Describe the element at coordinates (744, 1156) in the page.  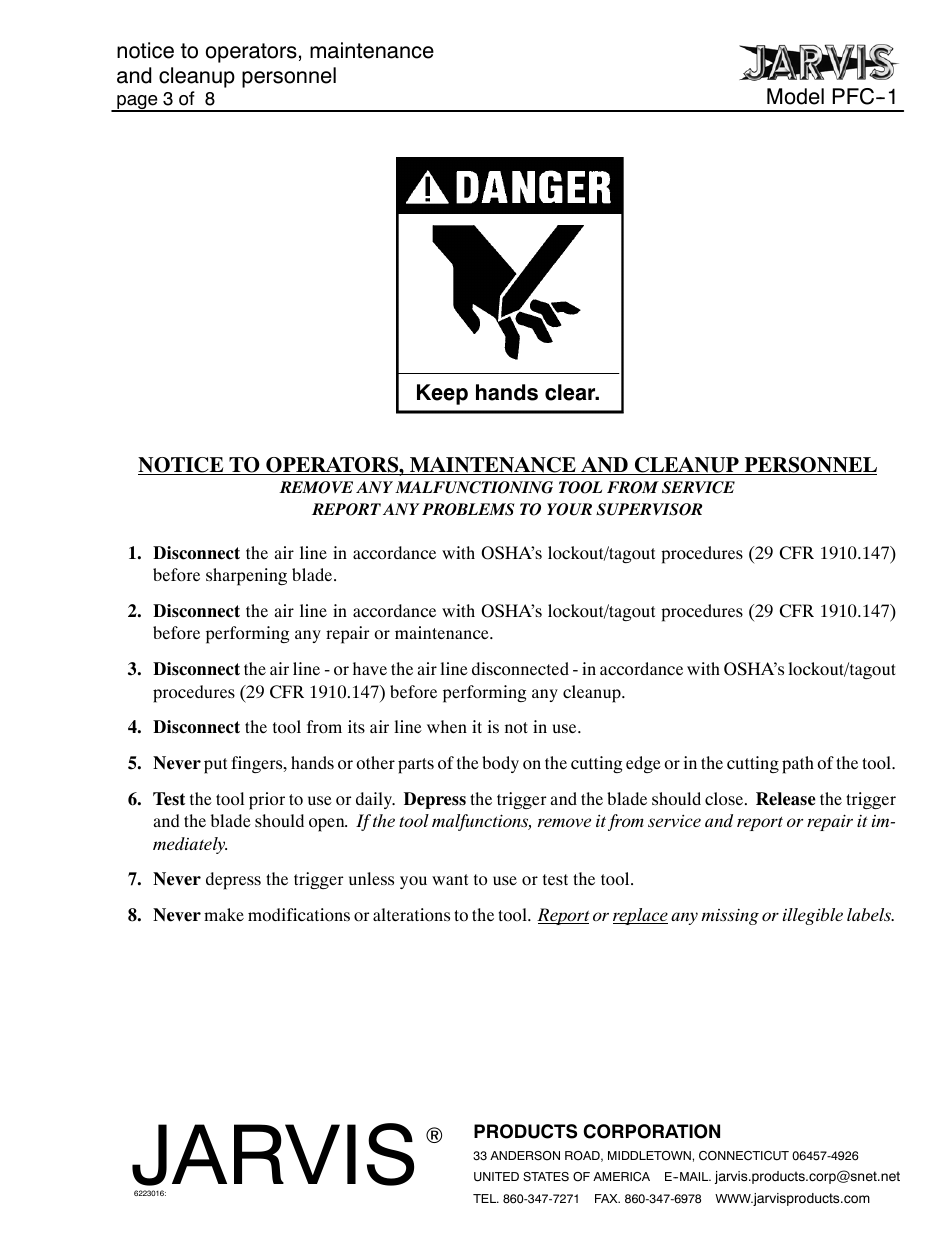
I see `CONNECTICUT` at that location.
